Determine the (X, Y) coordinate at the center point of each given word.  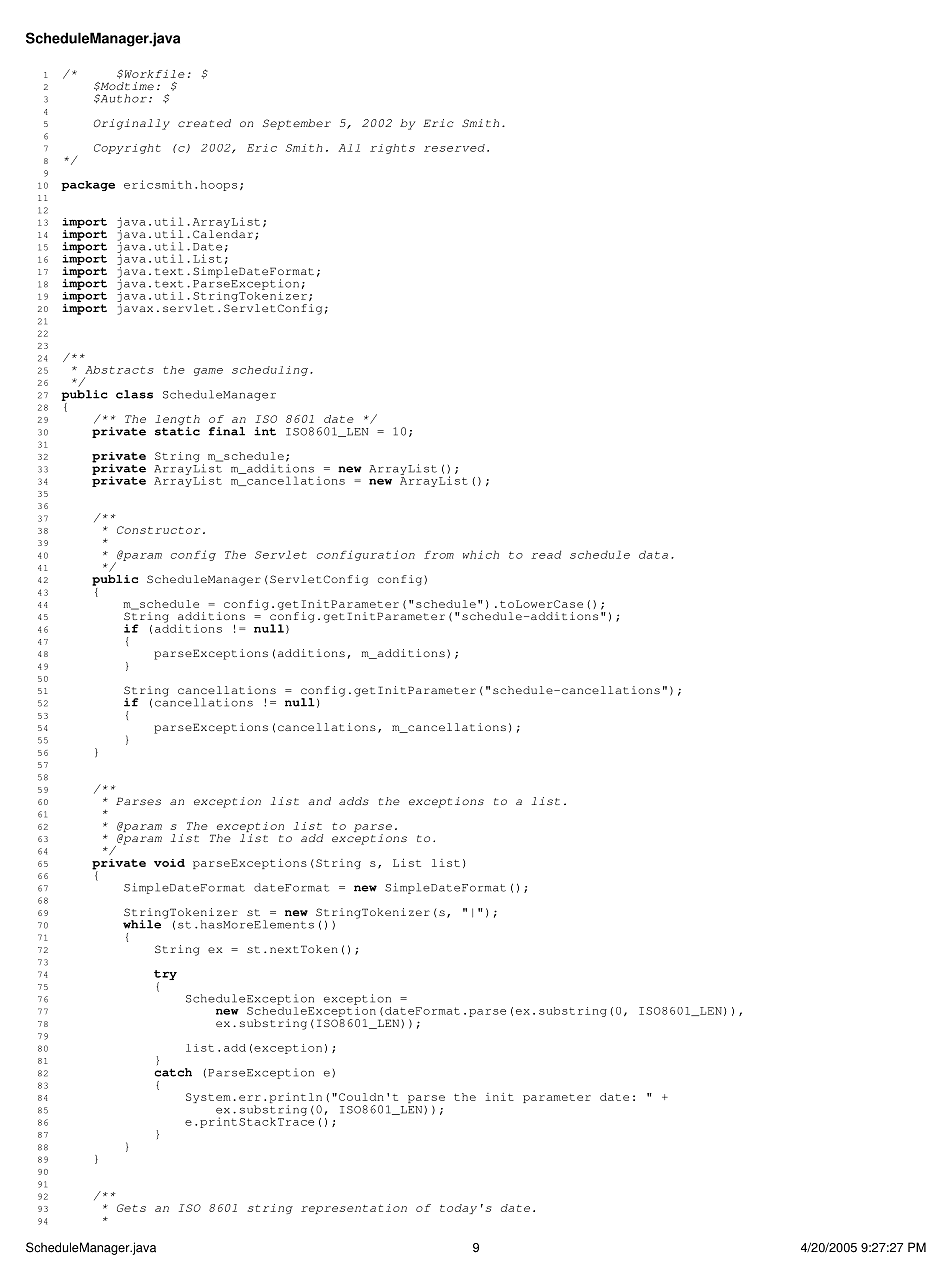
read (546, 554)
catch (173, 1072)
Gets (131, 1208)
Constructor (158, 530)
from (439, 554)
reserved (454, 148)
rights (392, 149)
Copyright (127, 149)
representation (354, 1209)
